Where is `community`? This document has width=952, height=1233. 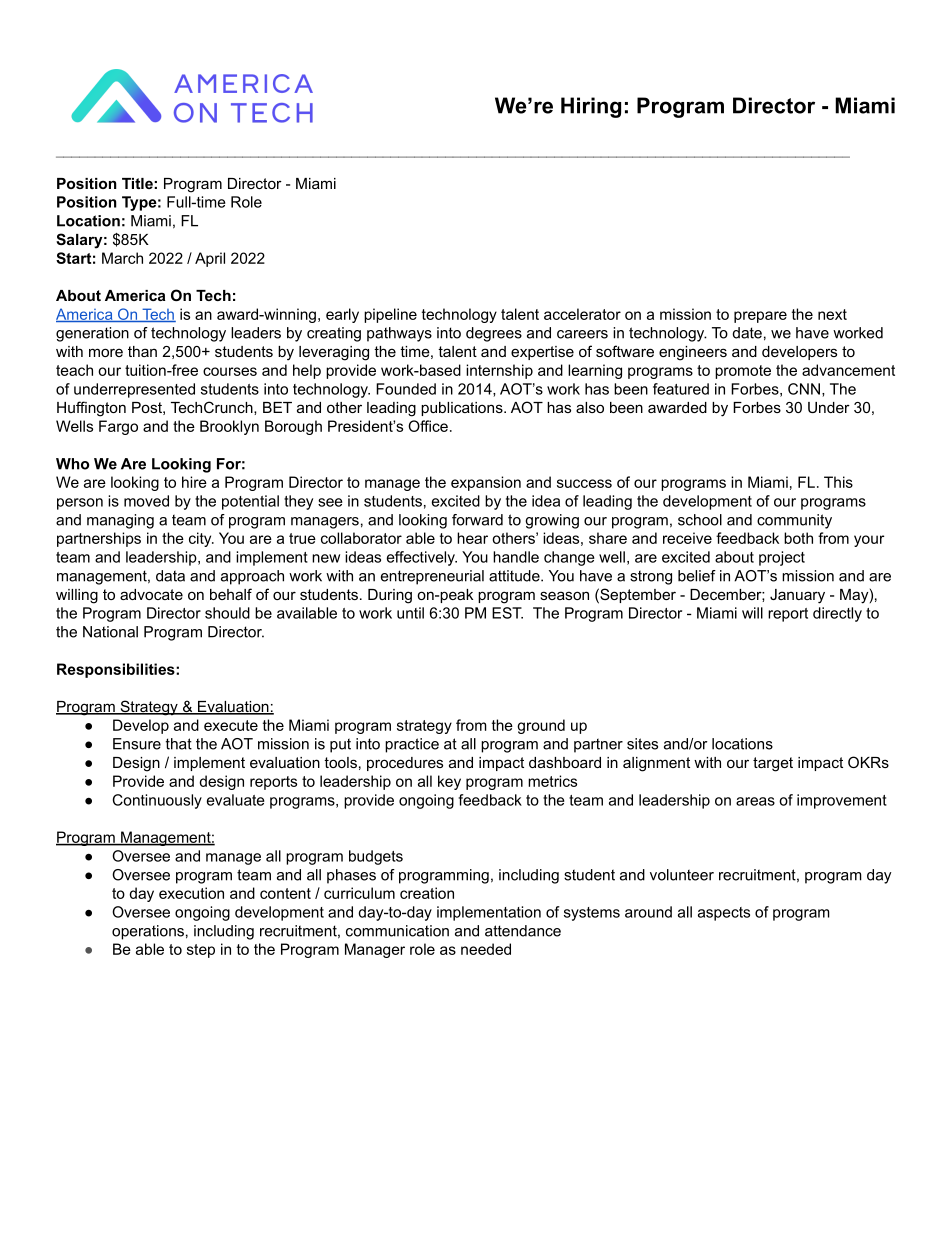 community is located at coordinates (794, 521).
